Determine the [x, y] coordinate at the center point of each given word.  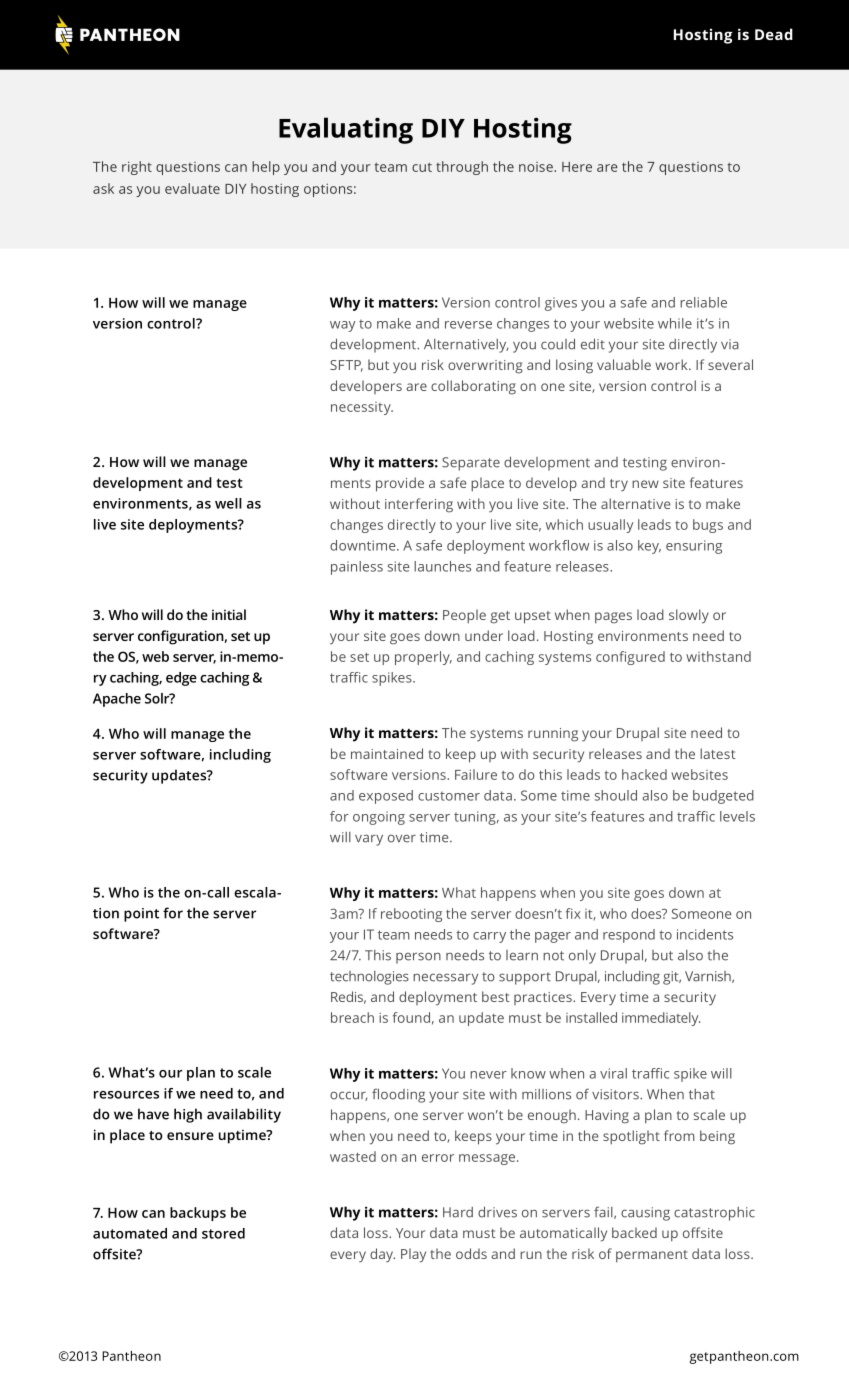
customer [449, 796]
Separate [471, 464]
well [228, 503]
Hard [458, 1212]
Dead [774, 34]
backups [198, 1214]
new [645, 484]
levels [737, 816]
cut [422, 167]
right [137, 168]
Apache [117, 700]
